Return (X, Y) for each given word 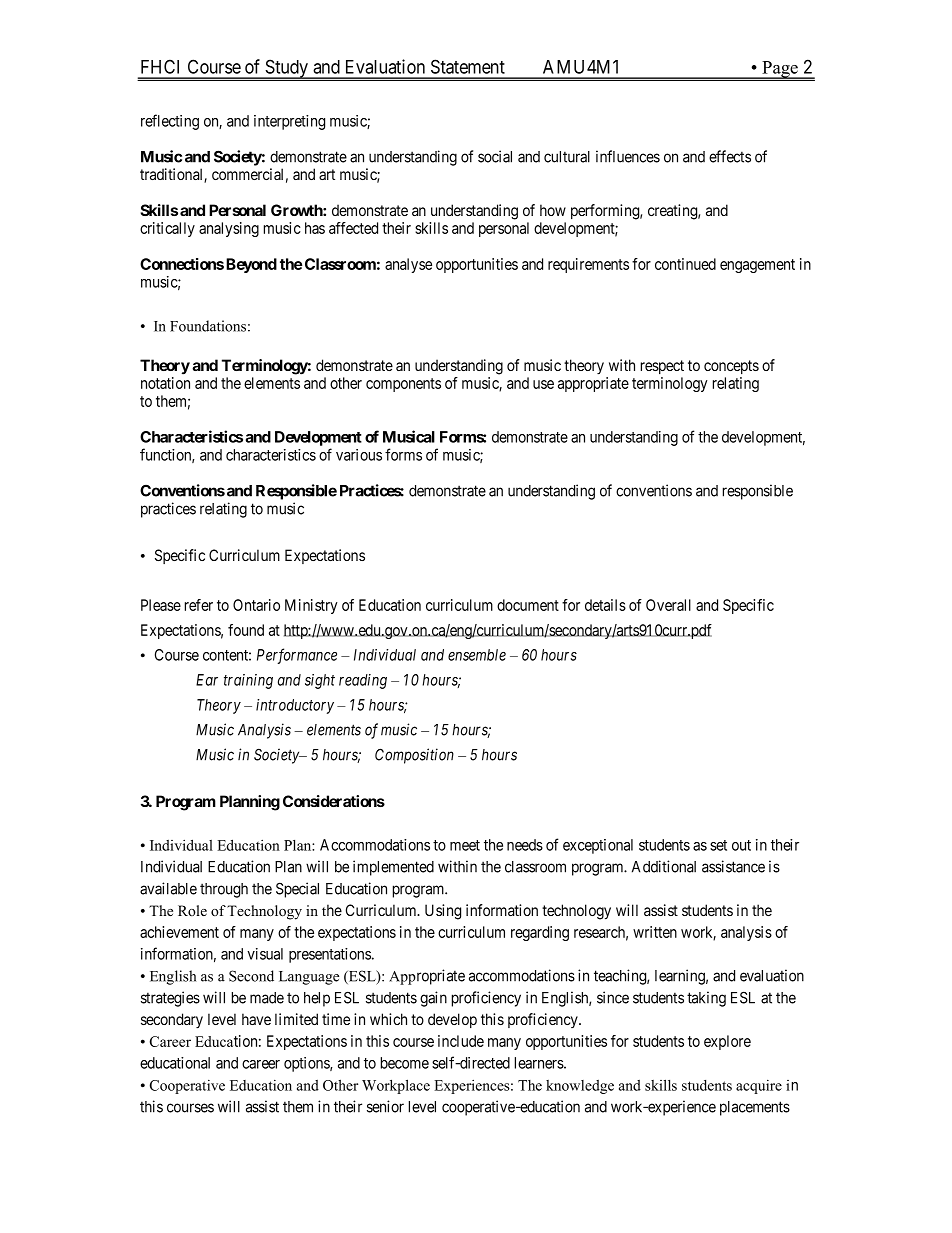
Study (286, 69)
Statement (468, 66)
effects (730, 156)
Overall (668, 605)
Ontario (256, 605)
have (256, 1019)
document (528, 605)
